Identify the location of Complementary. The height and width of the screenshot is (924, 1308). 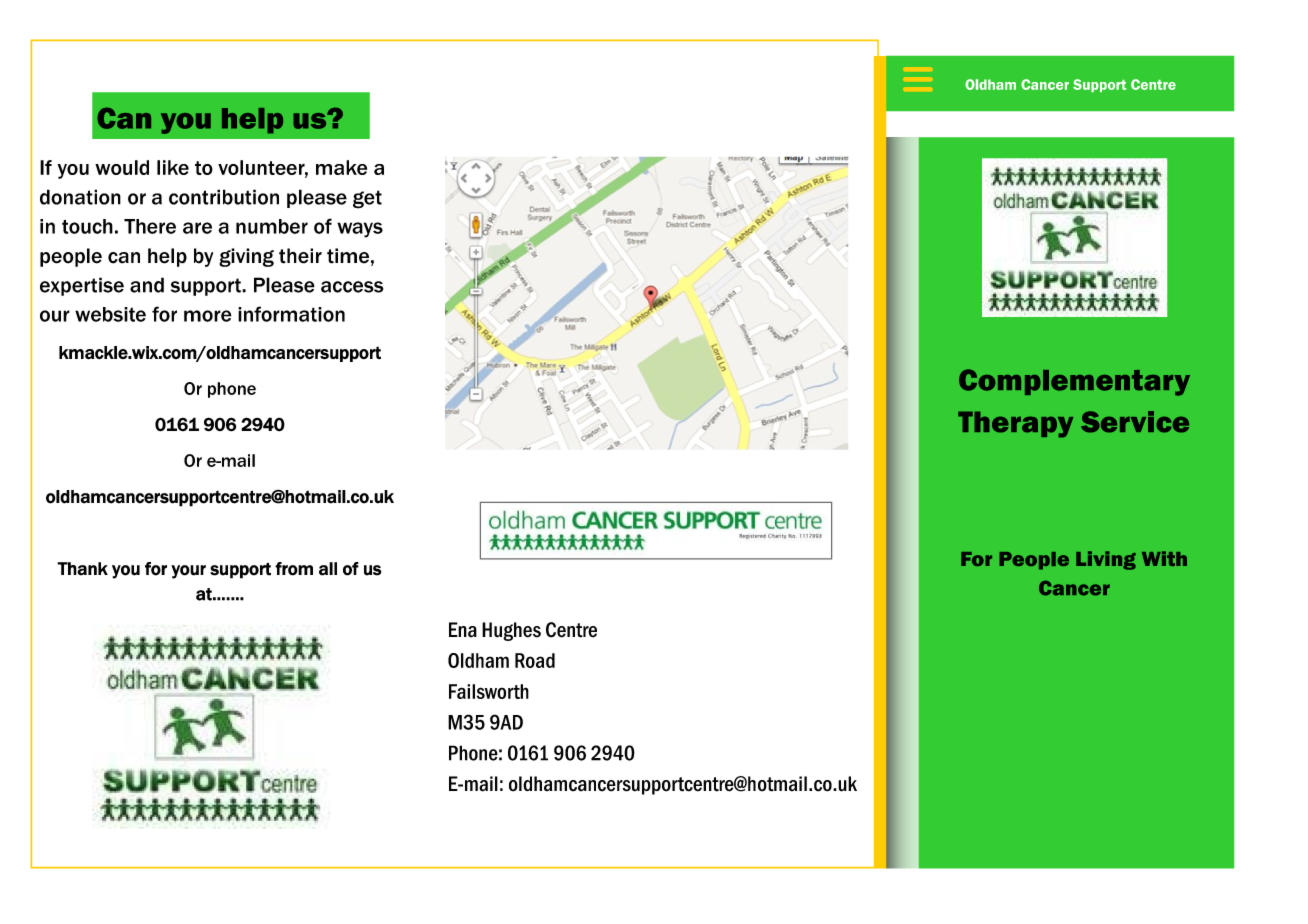
(1074, 382).
